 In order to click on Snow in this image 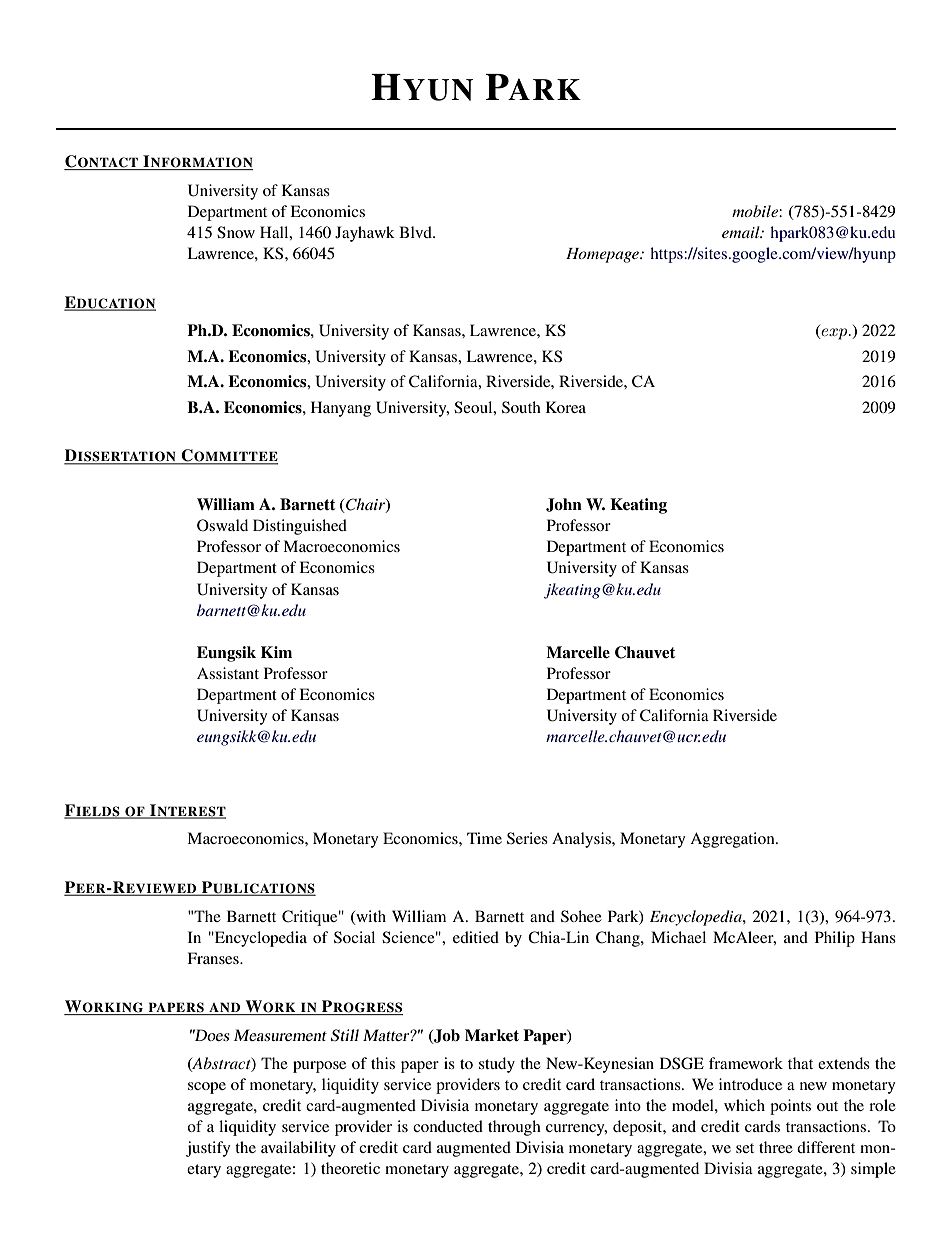, I will do `click(236, 232)`.
